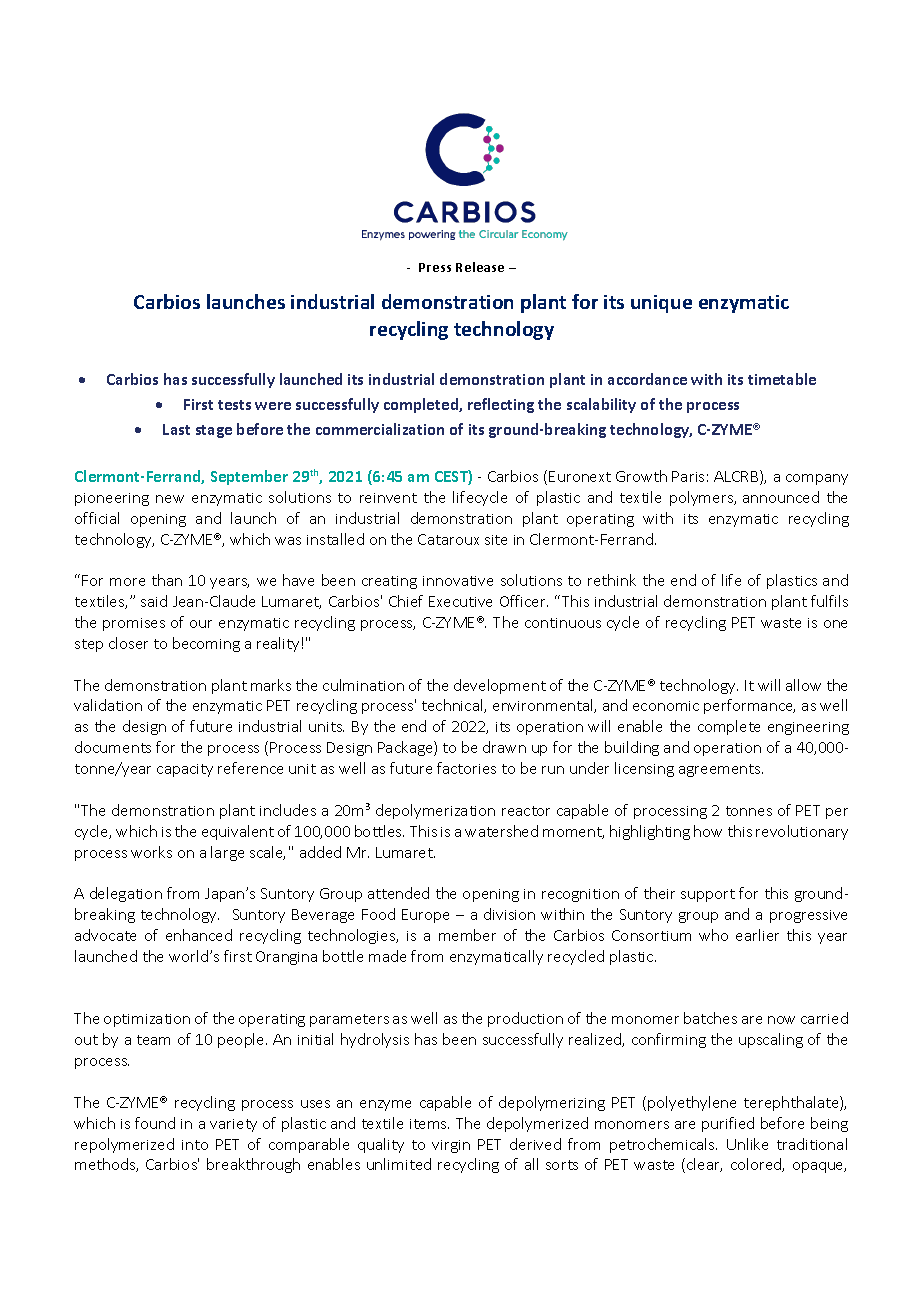 This image has width=924, height=1308. What do you see at coordinates (195, 1145) in the image?
I see `into` at bounding box center [195, 1145].
